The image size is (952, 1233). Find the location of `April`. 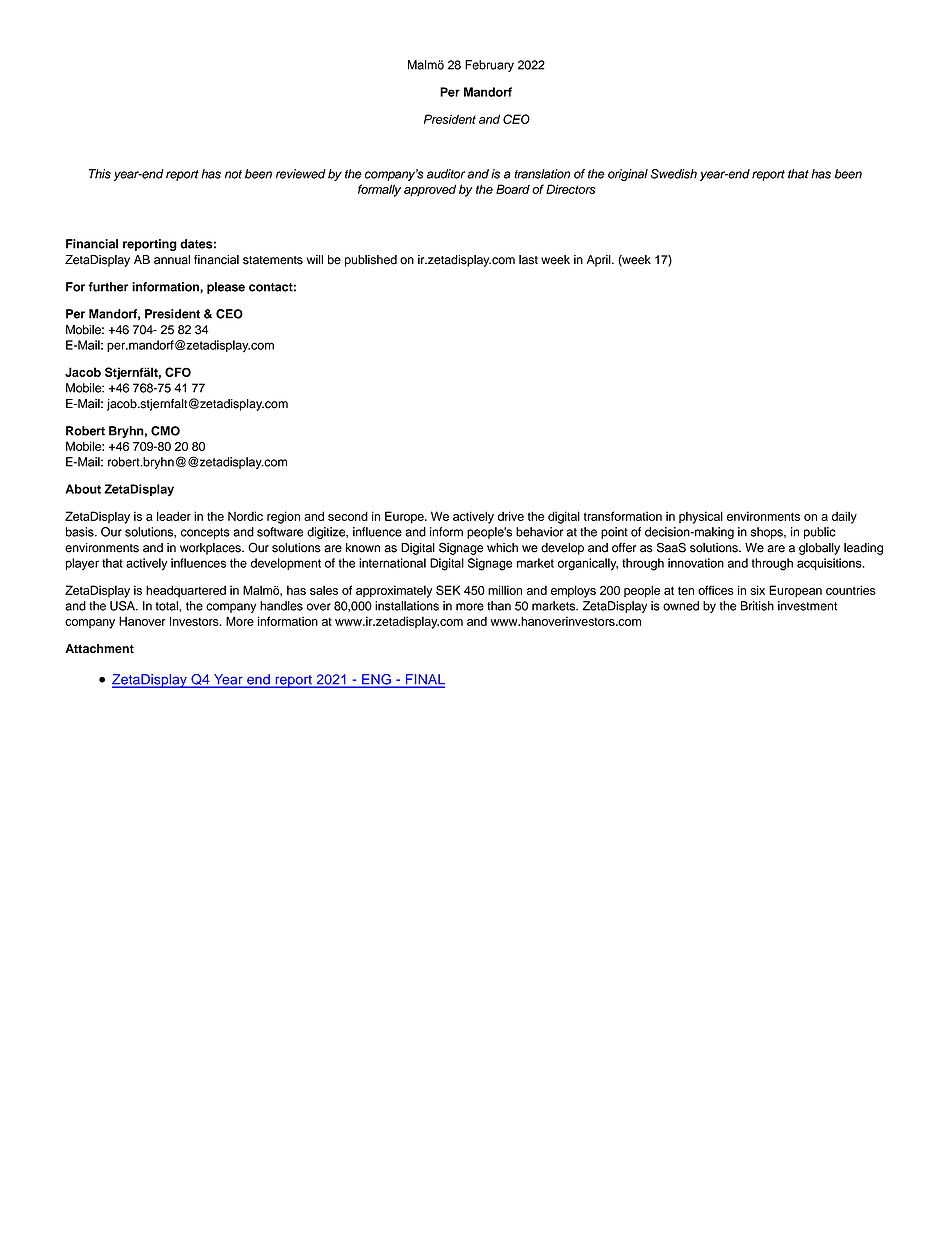

April is located at coordinates (600, 261).
